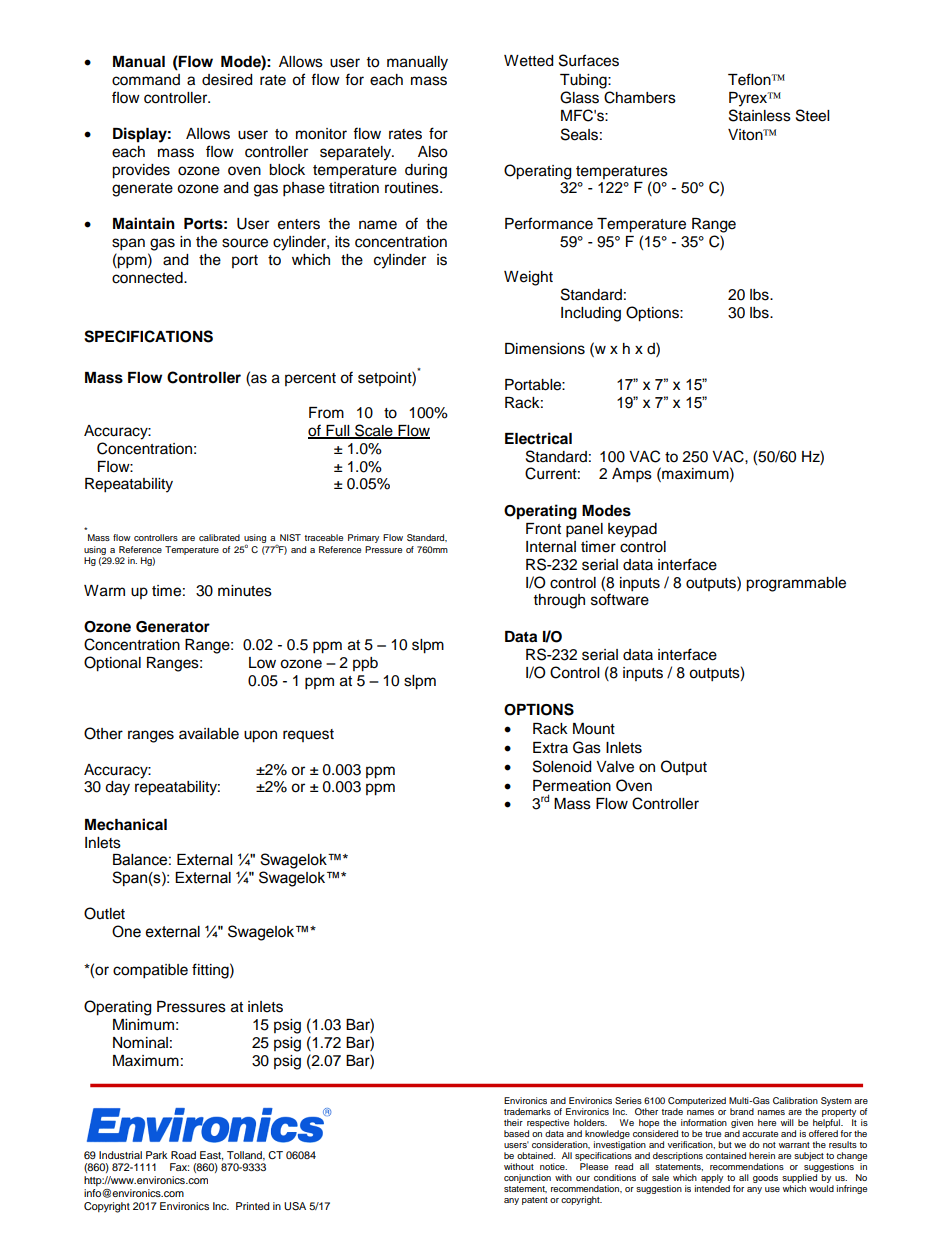 Image resolution: width=952 pixels, height=1233 pixels. Describe the element at coordinates (173, 627) in the screenshot. I see `Generator` at that location.
